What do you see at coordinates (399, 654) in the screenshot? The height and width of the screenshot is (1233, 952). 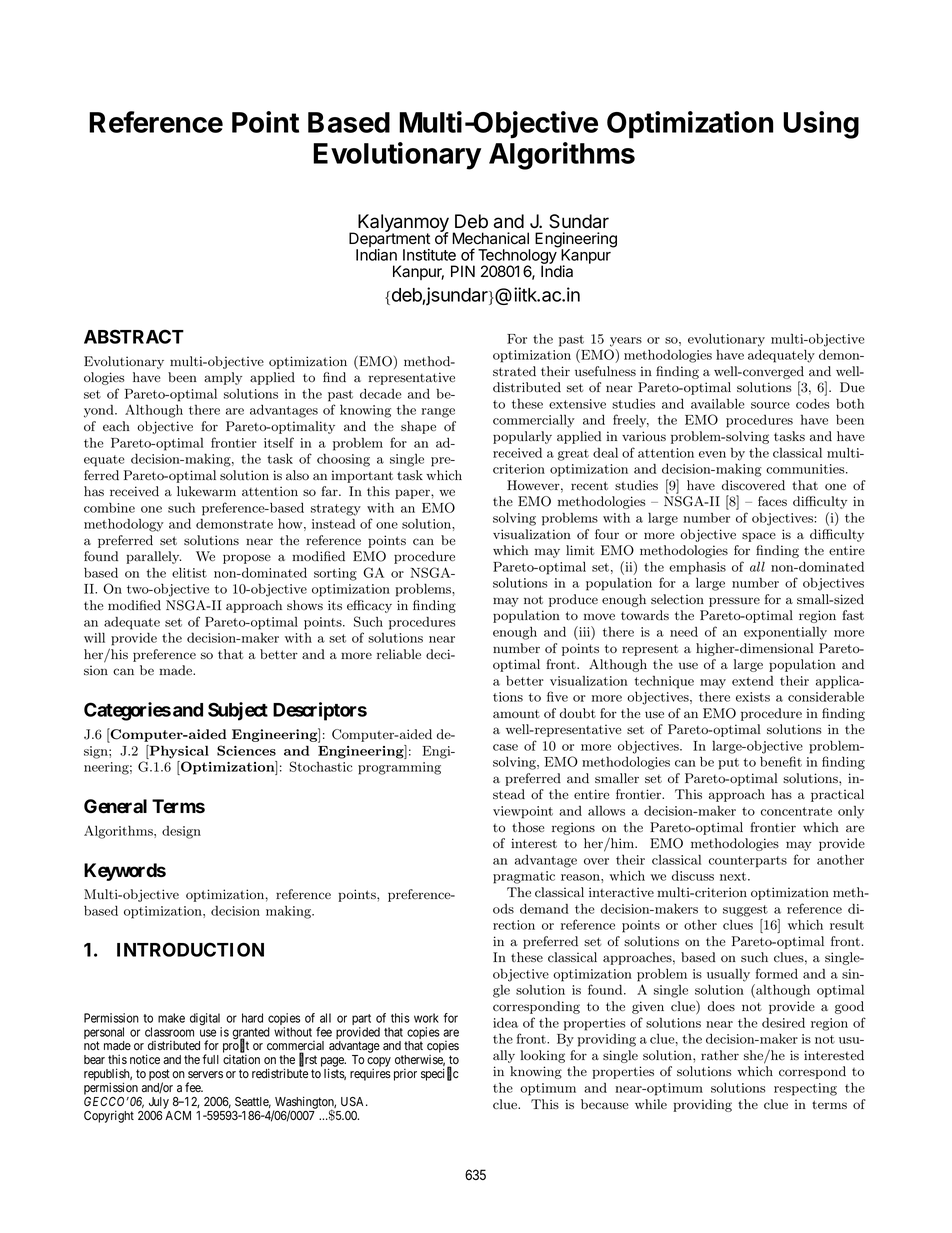 I see `reliable` at bounding box center [399, 654].
